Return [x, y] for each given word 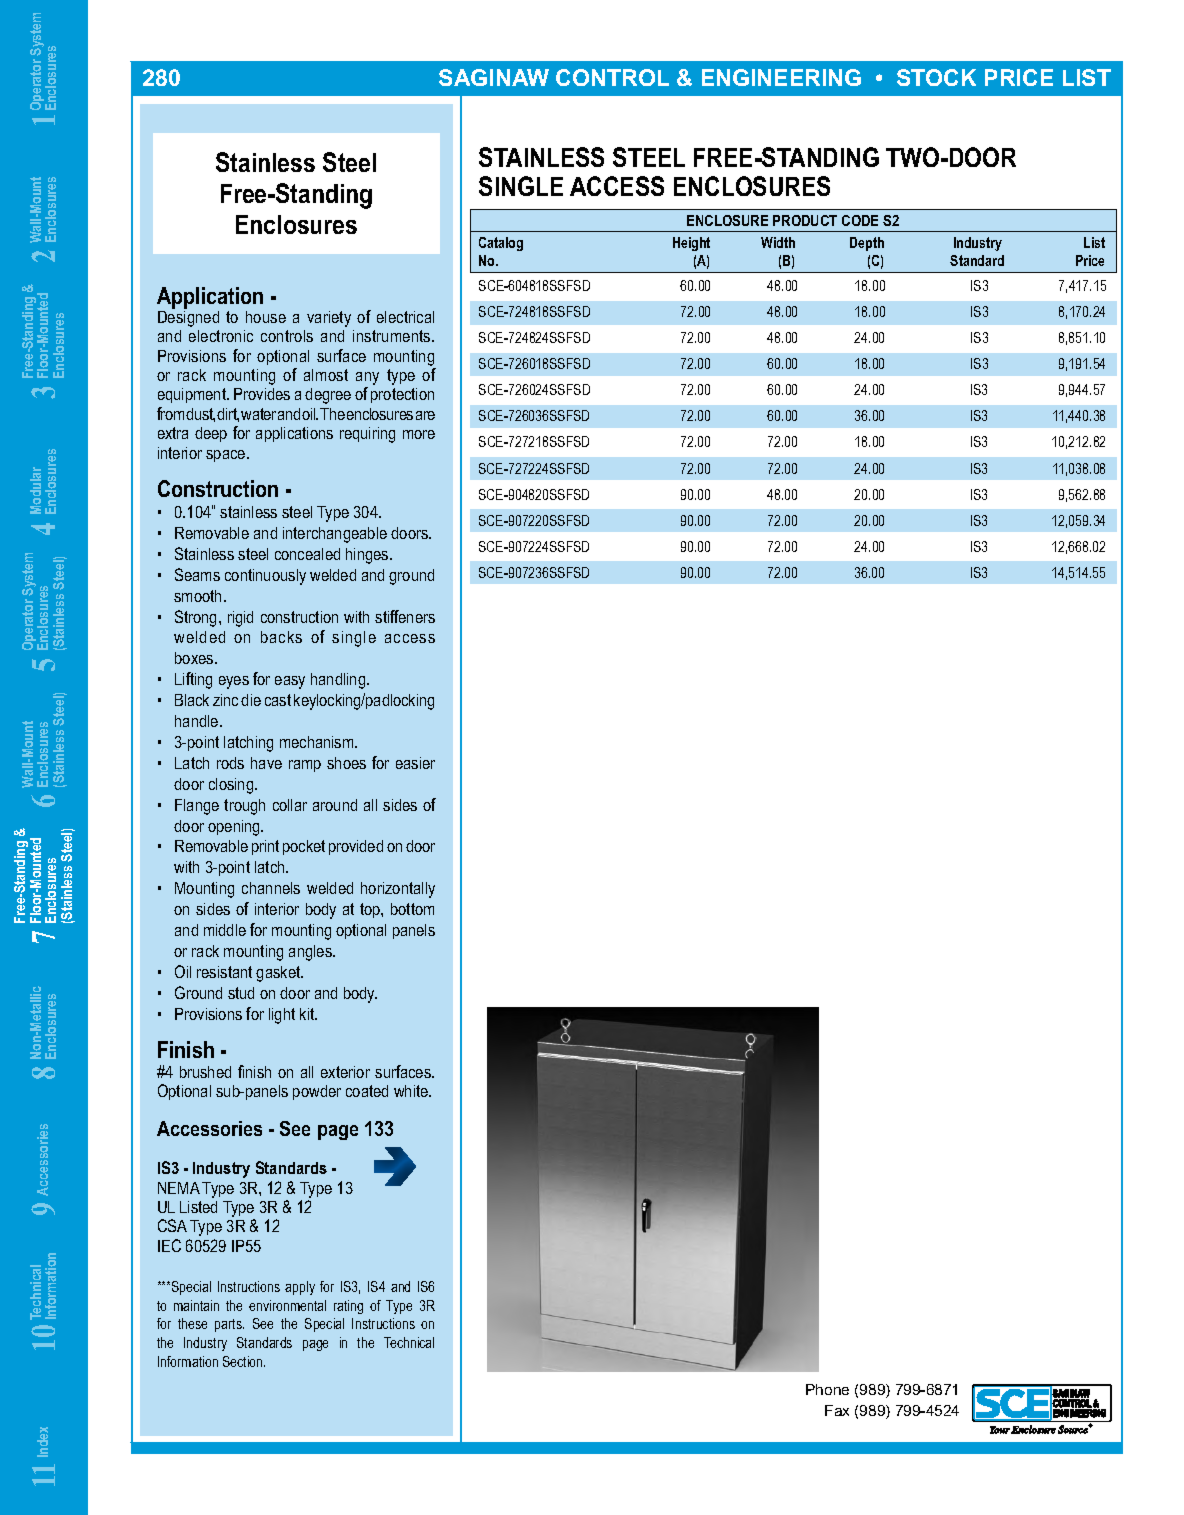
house [266, 317]
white [412, 1091]
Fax [837, 1410]
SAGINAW [494, 77]
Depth [867, 244]
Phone [827, 1389]
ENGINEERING [781, 77]
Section [244, 1361]
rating [348, 1307]
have [266, 763]
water [258, 414]
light [282, 1016]
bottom [412, 909]
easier [415, 763]
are [425, 415]
